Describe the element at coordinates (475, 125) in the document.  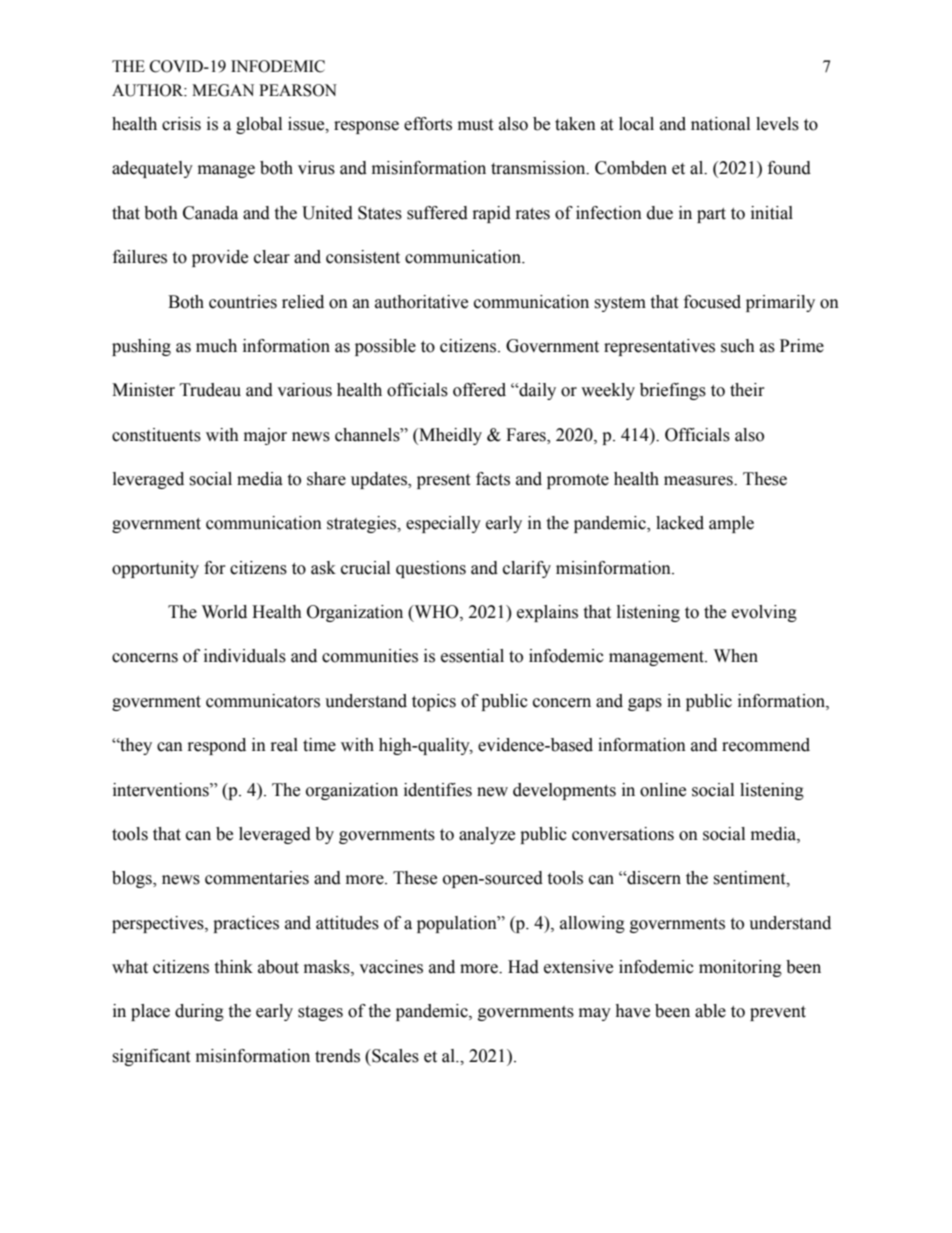
I see `must` at that location.
